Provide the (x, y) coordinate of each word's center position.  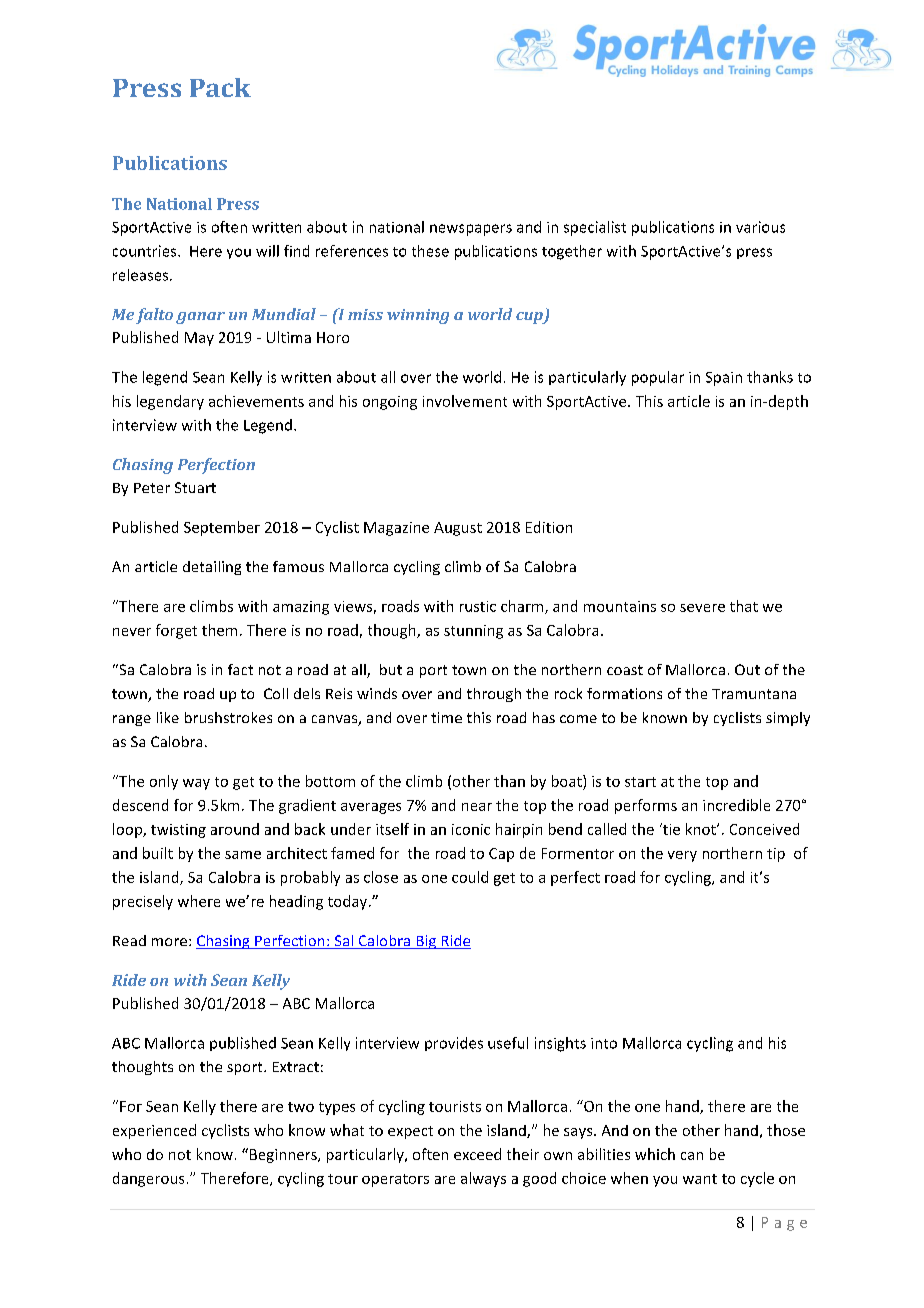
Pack (220, 87)
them (219, 630)
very (682, 856)
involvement (465, 401)
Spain (724, 379)
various (760, 227)
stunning (473, 632)
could (470, 877)
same (243, 855)
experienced (154, 1131)
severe (702, 608)
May (199, 339)
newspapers (471, 230)
